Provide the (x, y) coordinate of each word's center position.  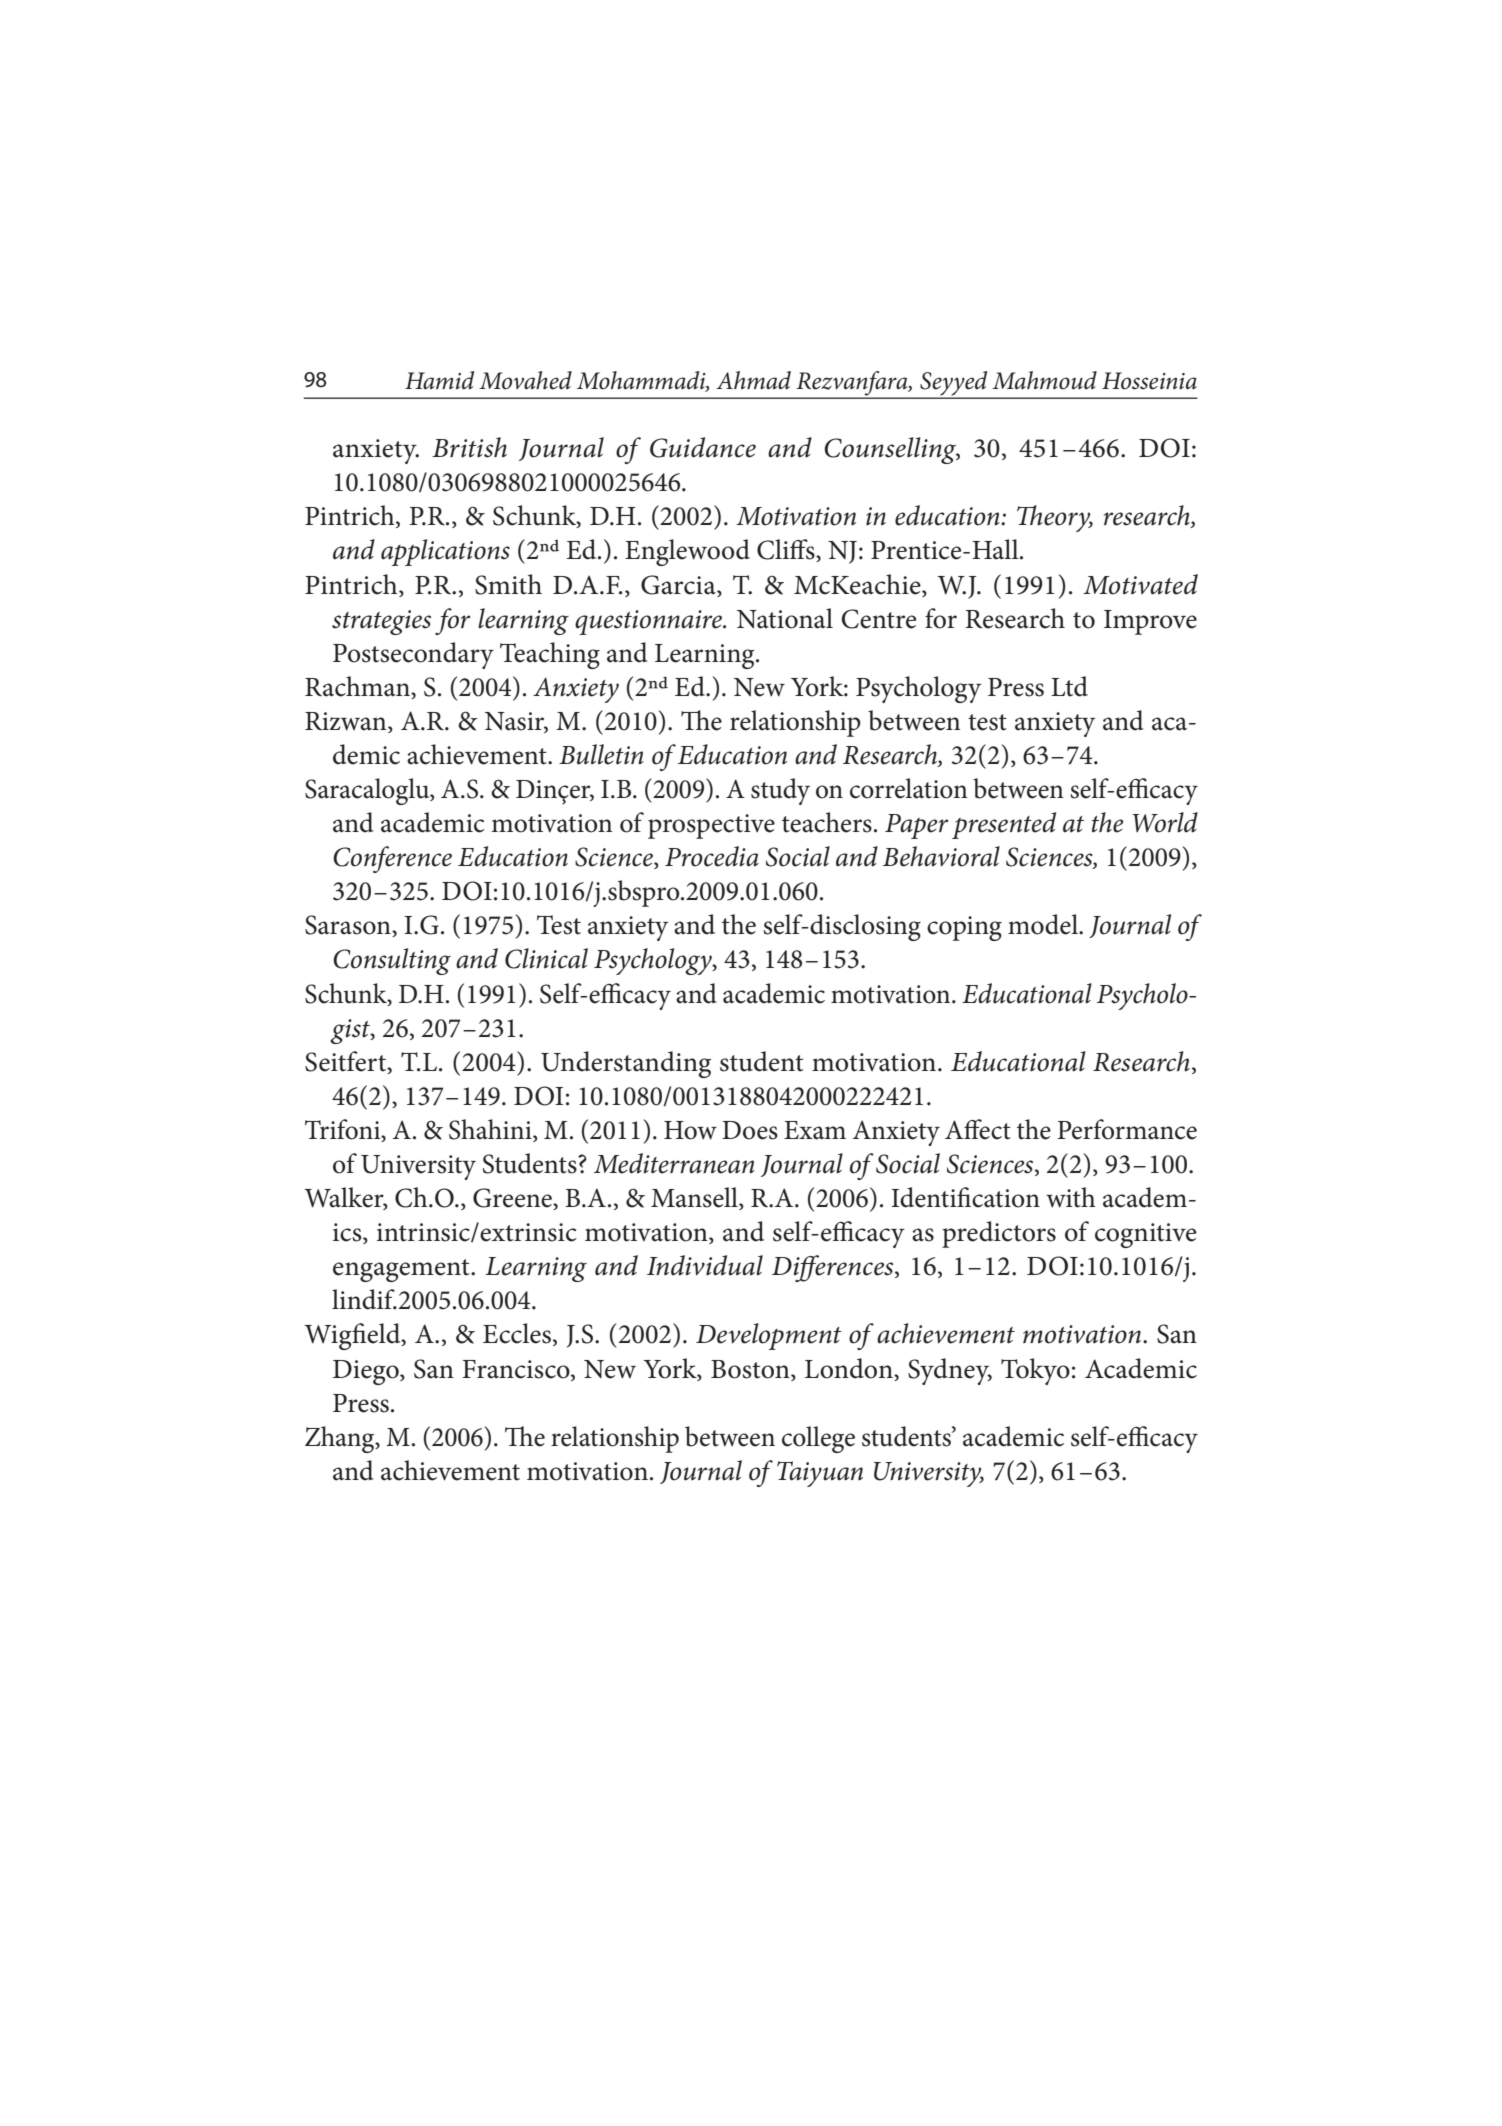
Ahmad (753, 380)
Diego (367, 1372)
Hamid (439, 380)
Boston (751, 1369)
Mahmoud (1044, 380)
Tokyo (1035, 1371)
